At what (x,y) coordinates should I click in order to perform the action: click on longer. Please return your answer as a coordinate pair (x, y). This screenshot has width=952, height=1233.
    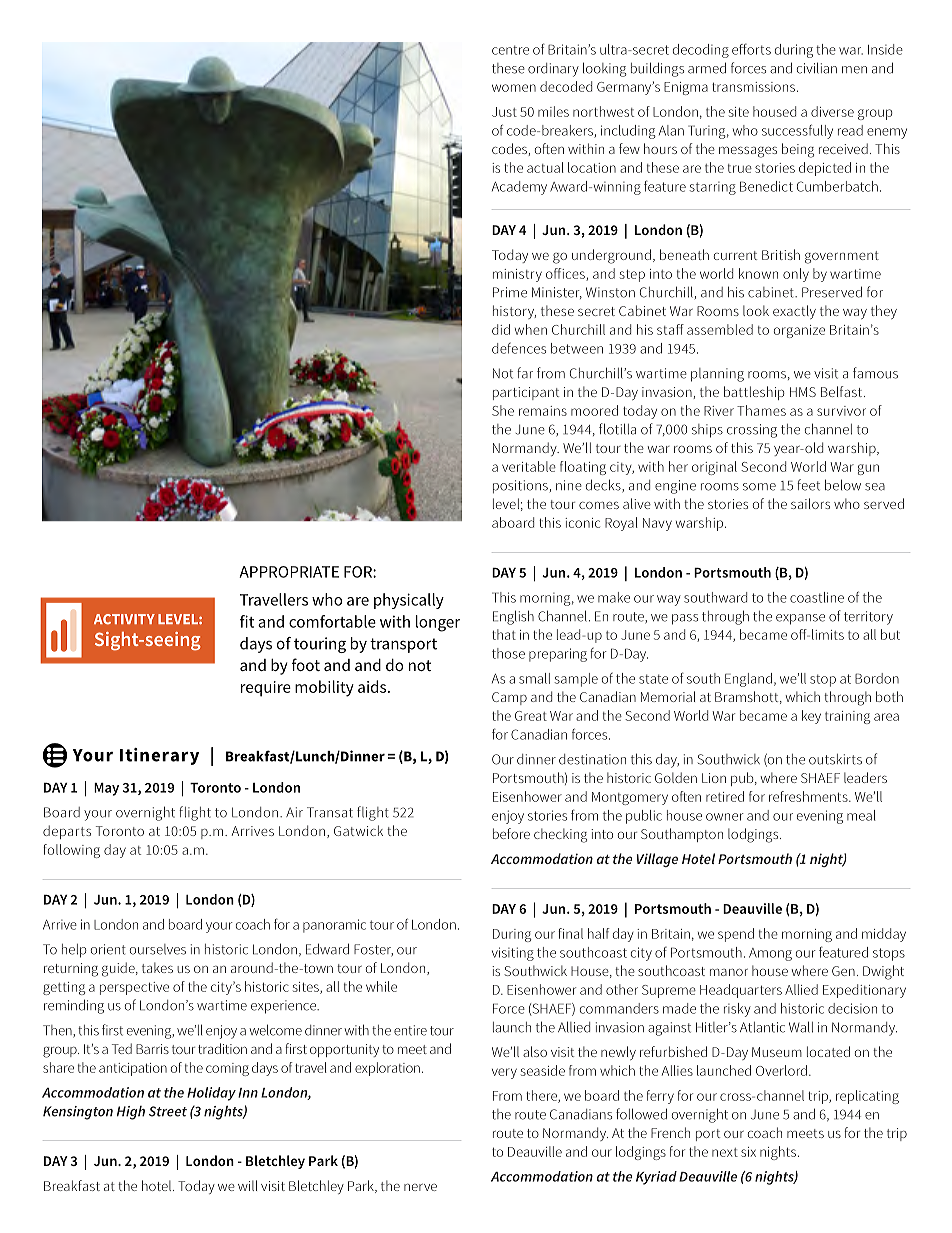
    Looking at the image, I should click on (438, 623).
